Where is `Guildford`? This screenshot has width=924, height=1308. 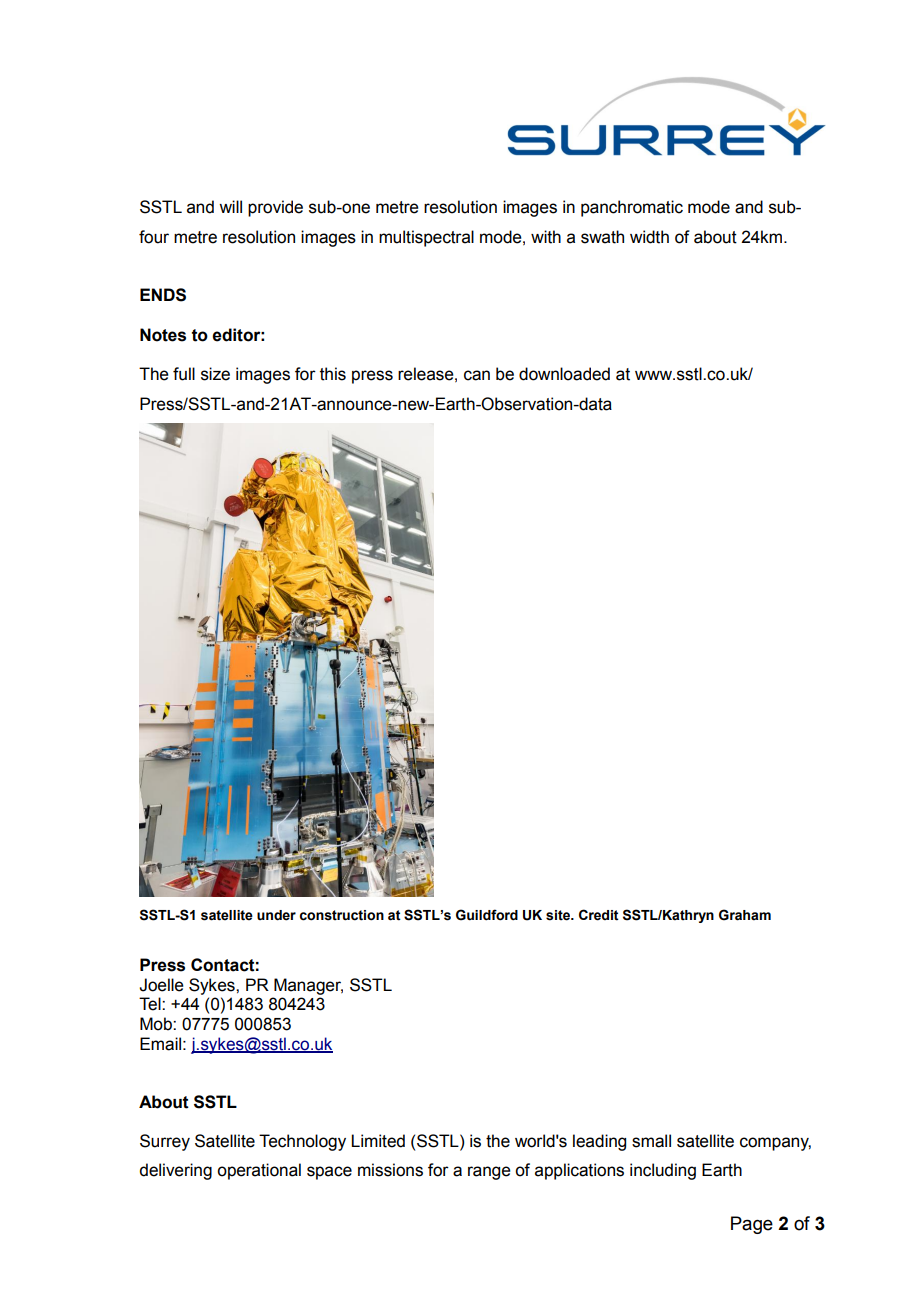 Guildford is located at coordinates (487, 915).
